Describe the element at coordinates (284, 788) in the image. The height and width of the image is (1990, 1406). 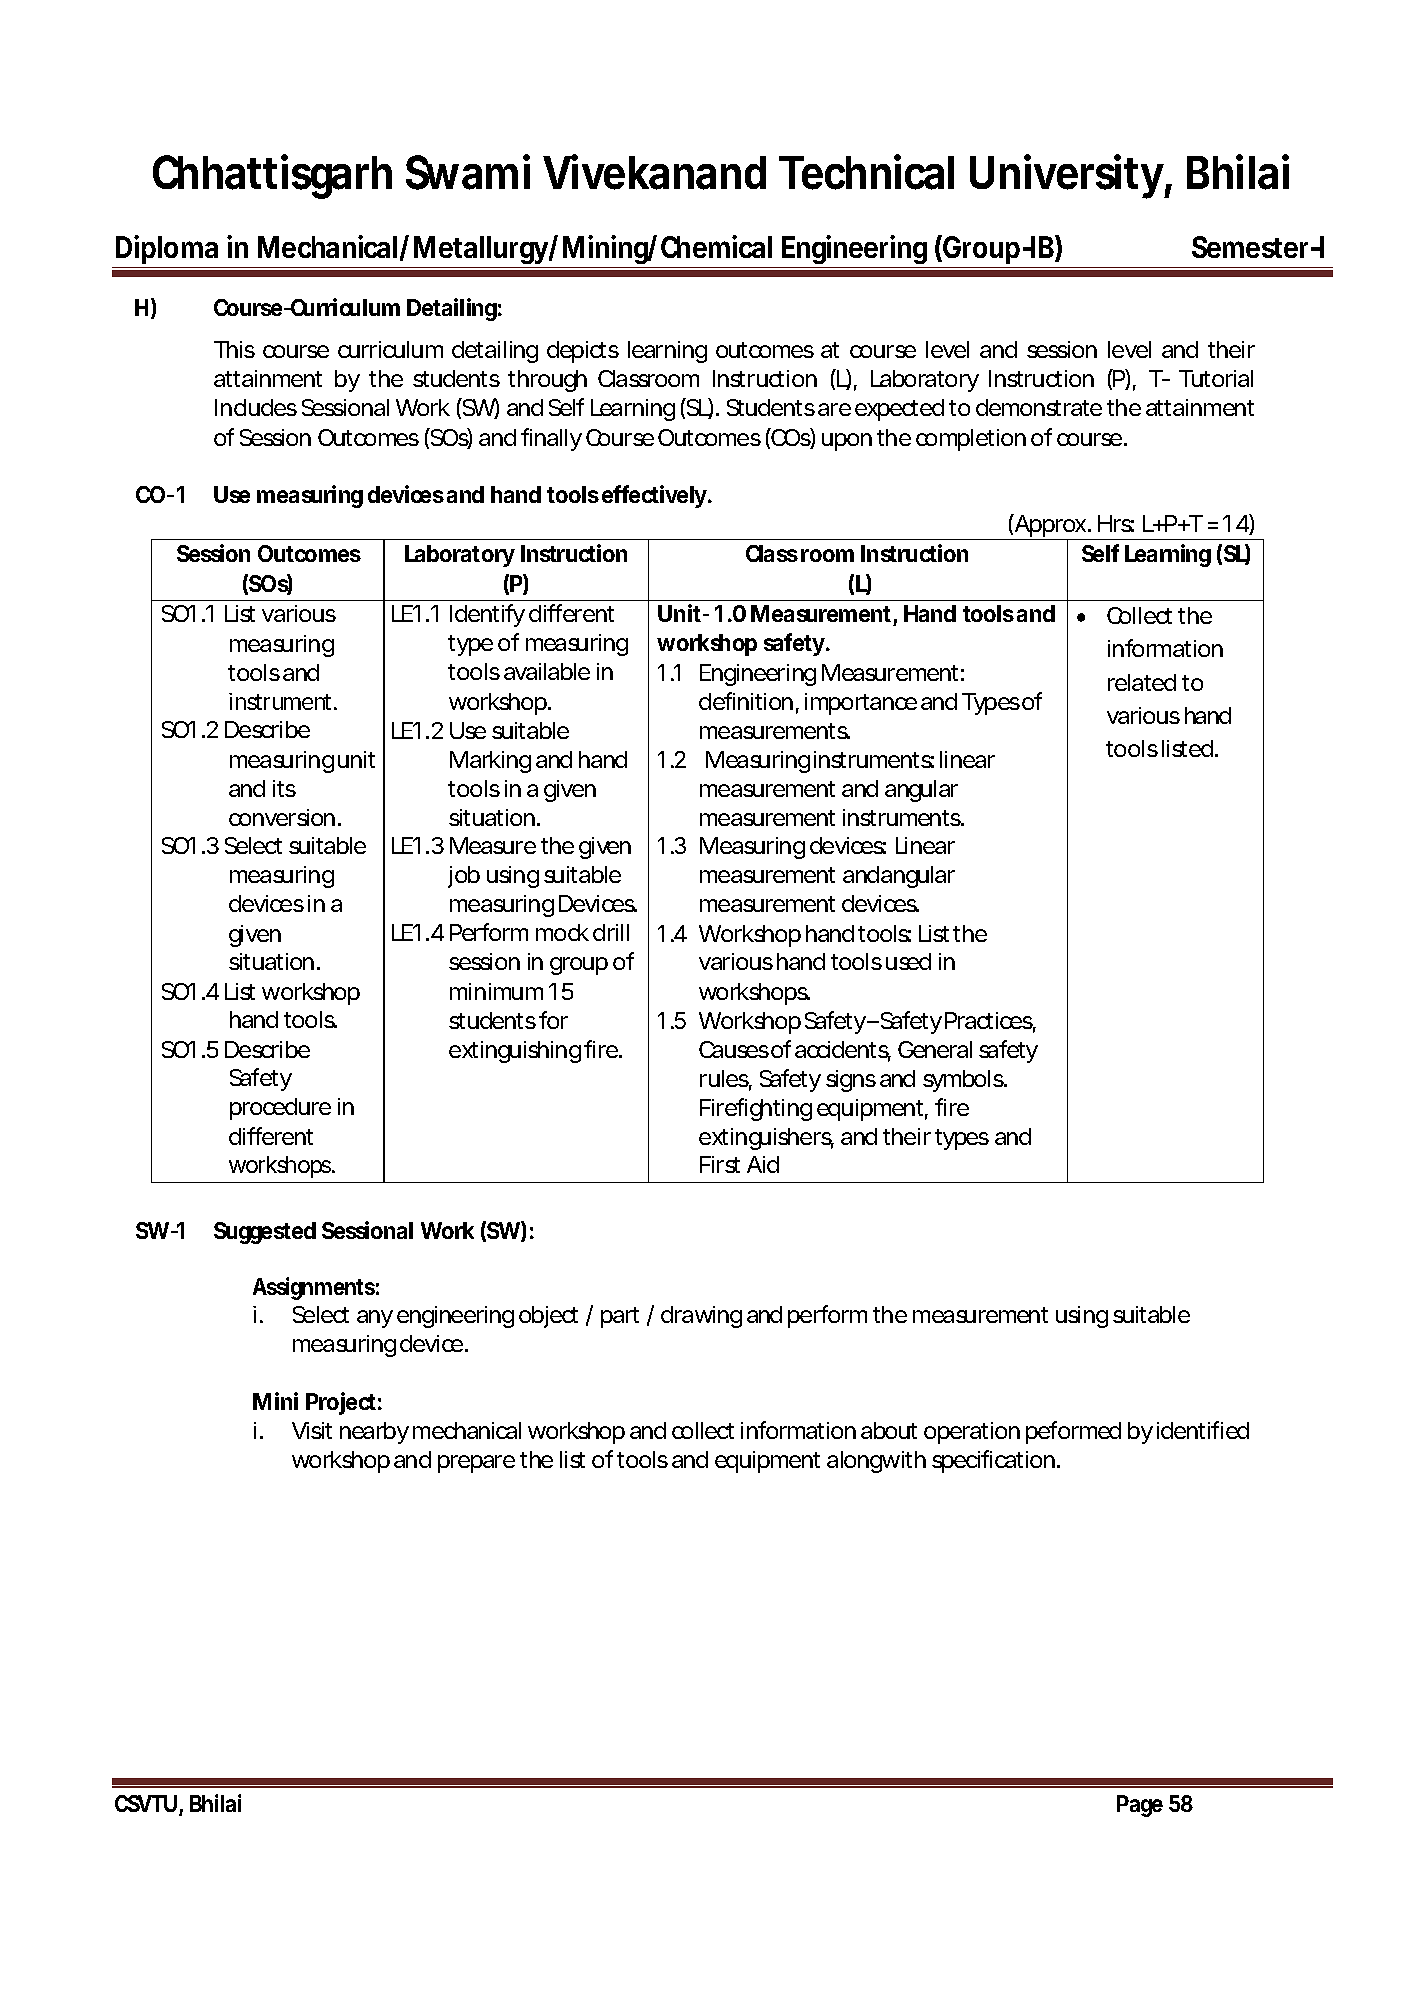
I see `its` at that location.
